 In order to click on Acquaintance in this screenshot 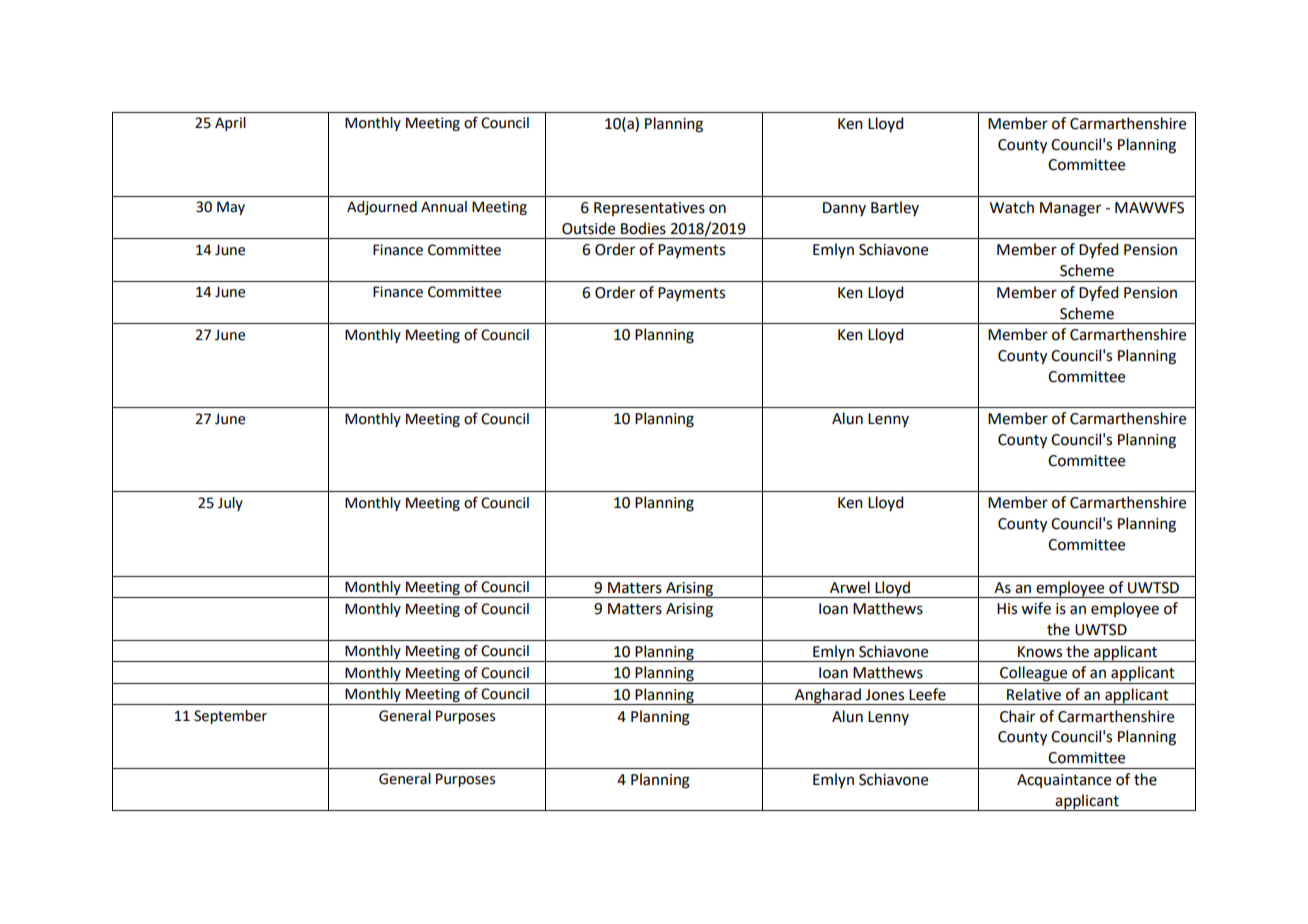, I will do `click(1064, 781)`.
